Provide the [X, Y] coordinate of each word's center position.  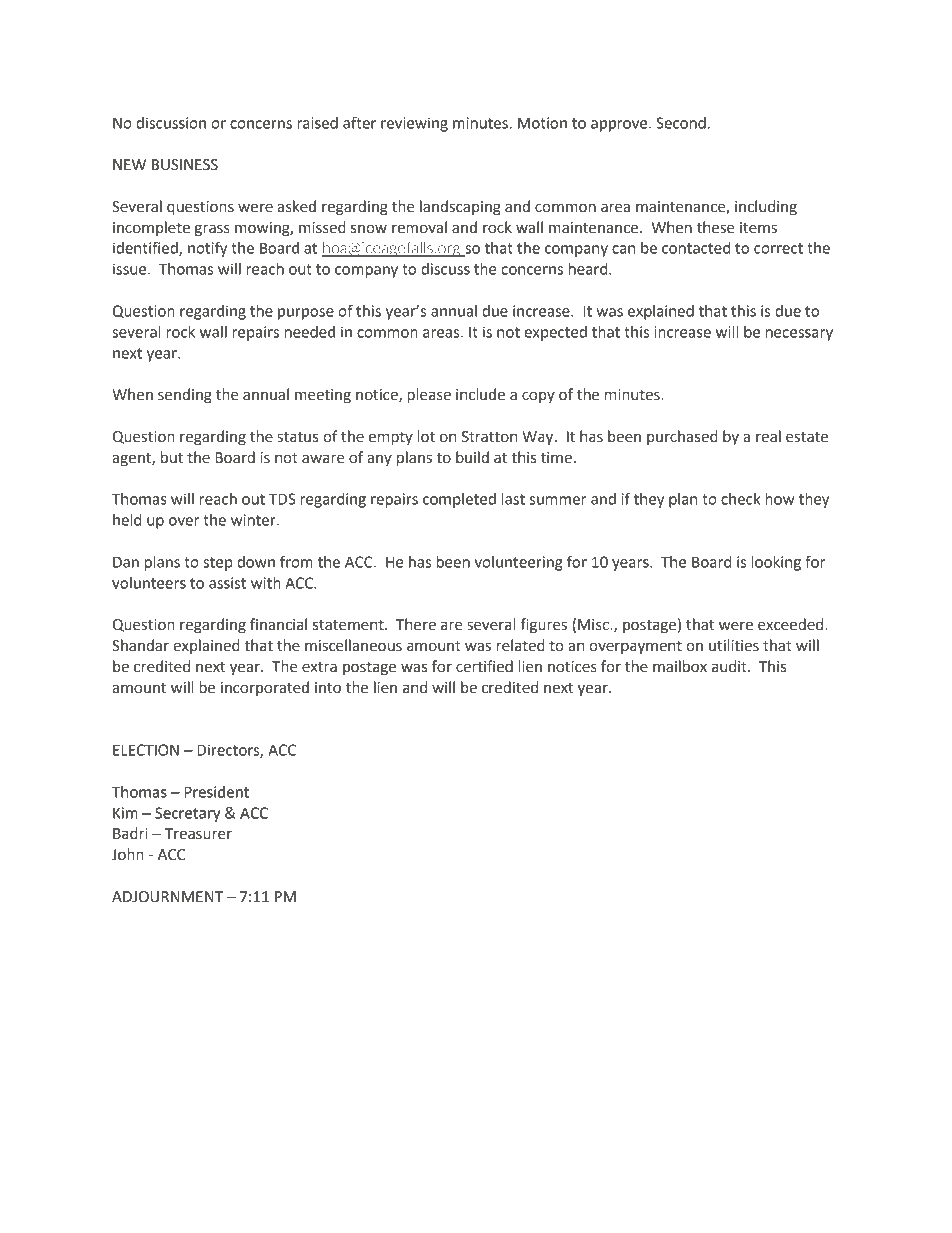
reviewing [414, 124]
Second [681, 123]
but [172, 457]
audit [730, 666]
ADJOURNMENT [167, 897]
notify [207, 249]
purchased [682, 437]
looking [776, 563]
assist [227, 583]
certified [484, 666]
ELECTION [146, 750]
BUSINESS [185, 165]
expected [555, 333]
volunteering [519, 563]
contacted [696, 248]
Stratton [489, 437]
